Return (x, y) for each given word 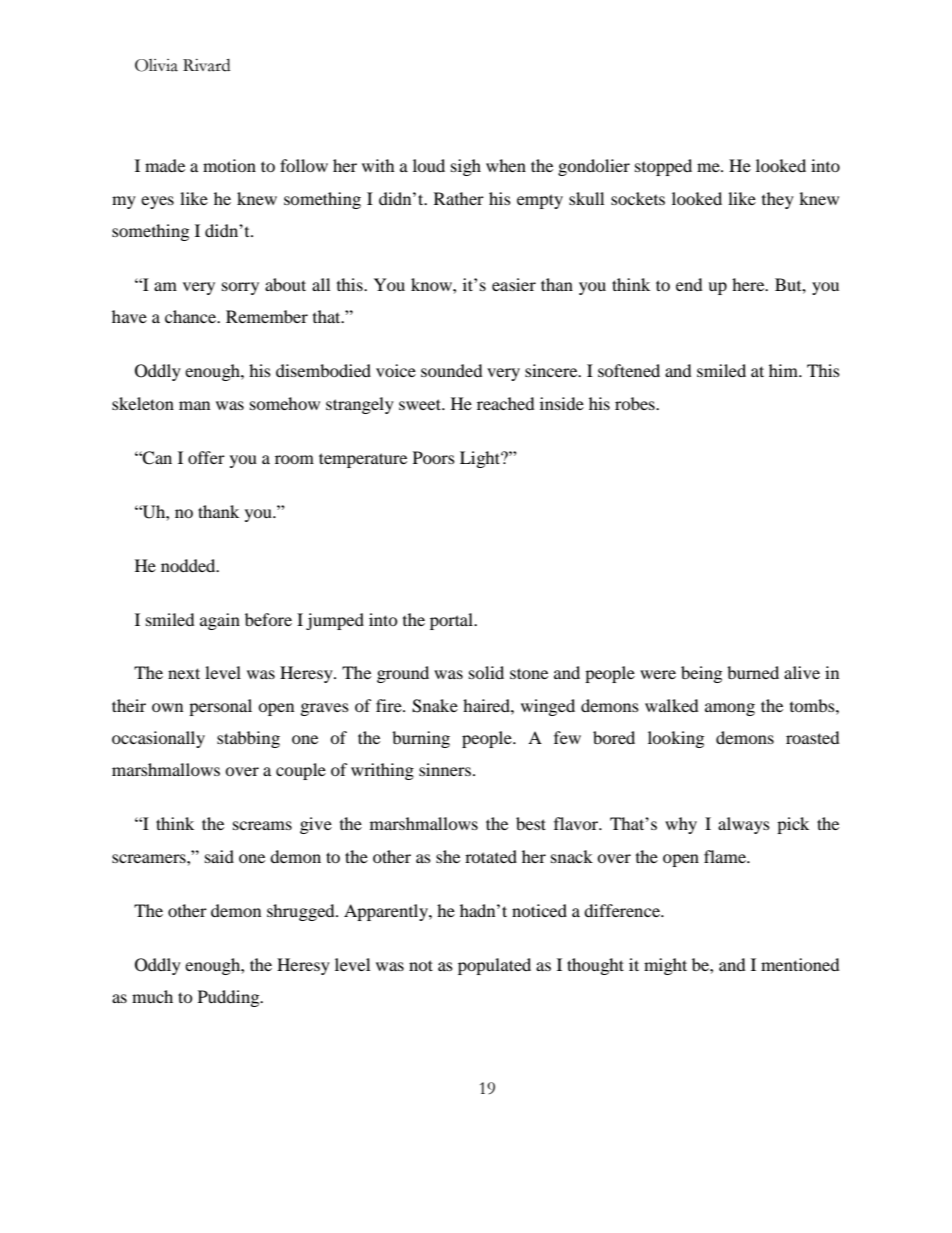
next (184, 673)
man (194, 405)
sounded (452, 370)
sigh (466, 167)
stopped (663, 167)
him (784, 370)
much (152, 996)
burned (753, 672)
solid (486, 672)
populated (494, 966)
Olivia (156, 65)
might (665, 966)
